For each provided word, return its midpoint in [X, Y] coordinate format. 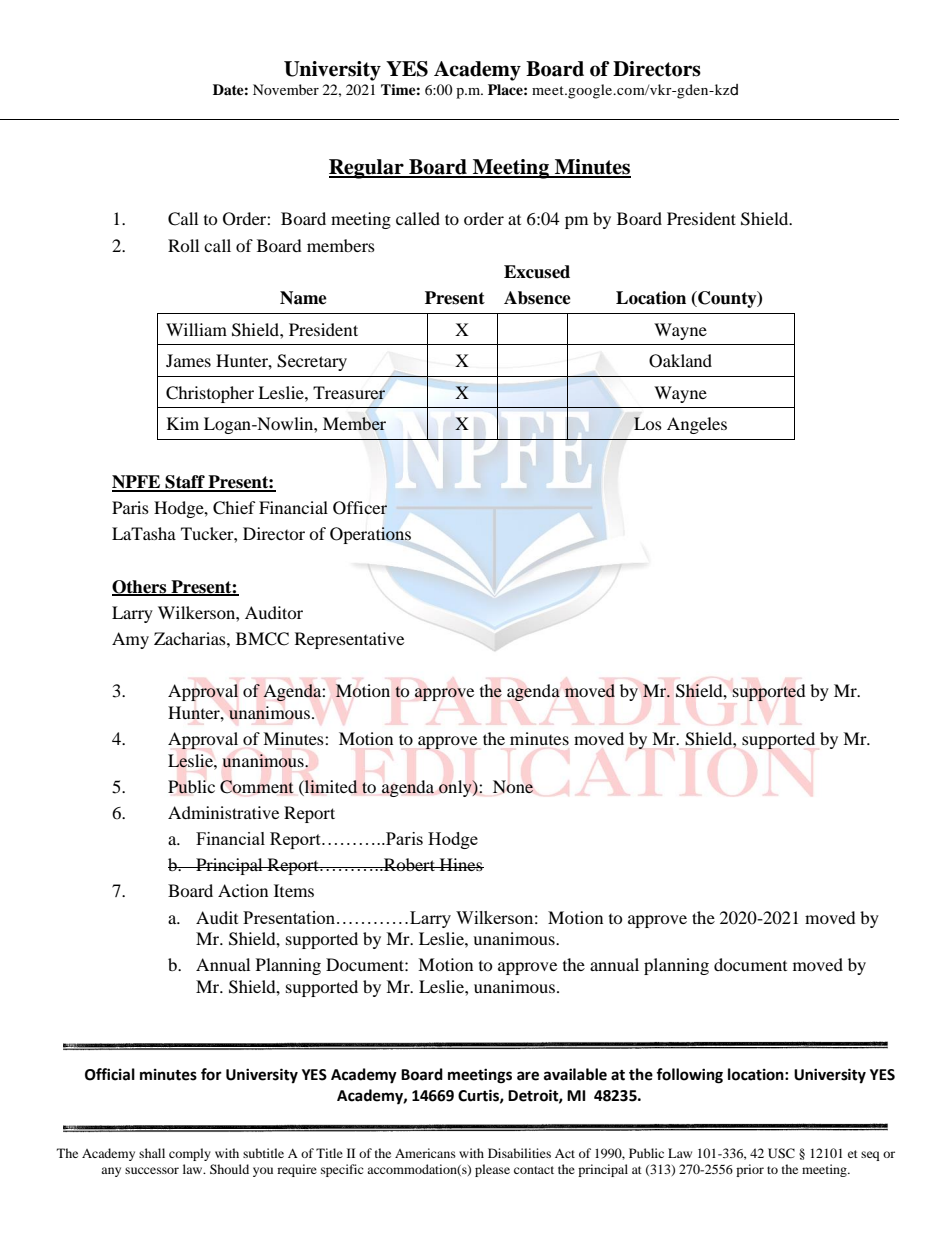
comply [190, 1154]
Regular [367, 169]
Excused [537, 272]
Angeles [697, 425]
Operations [370, 535]
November [286, 89]
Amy [130, 640]
